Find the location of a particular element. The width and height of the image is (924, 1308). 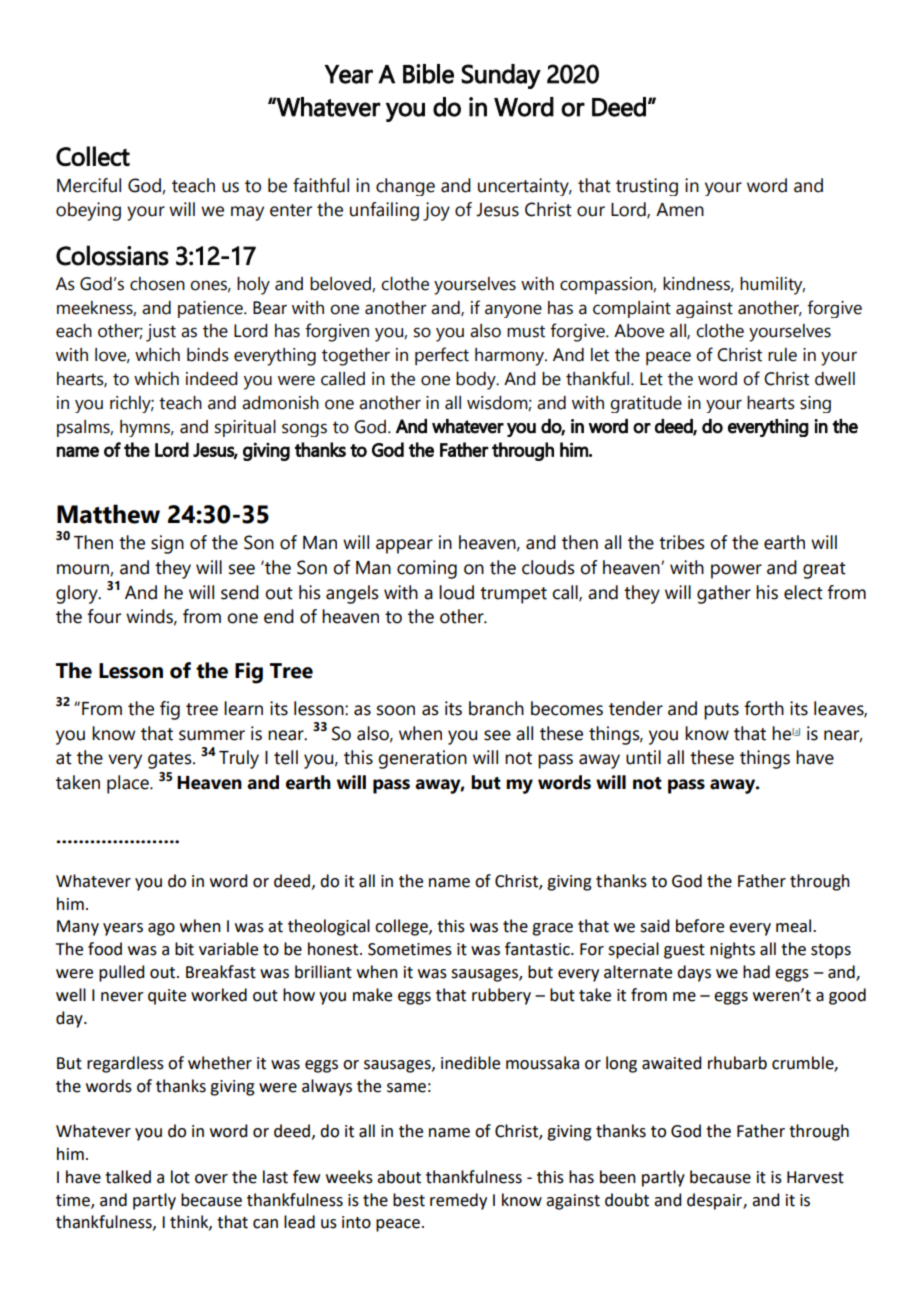

over is located at coordinates (211, 1179).
